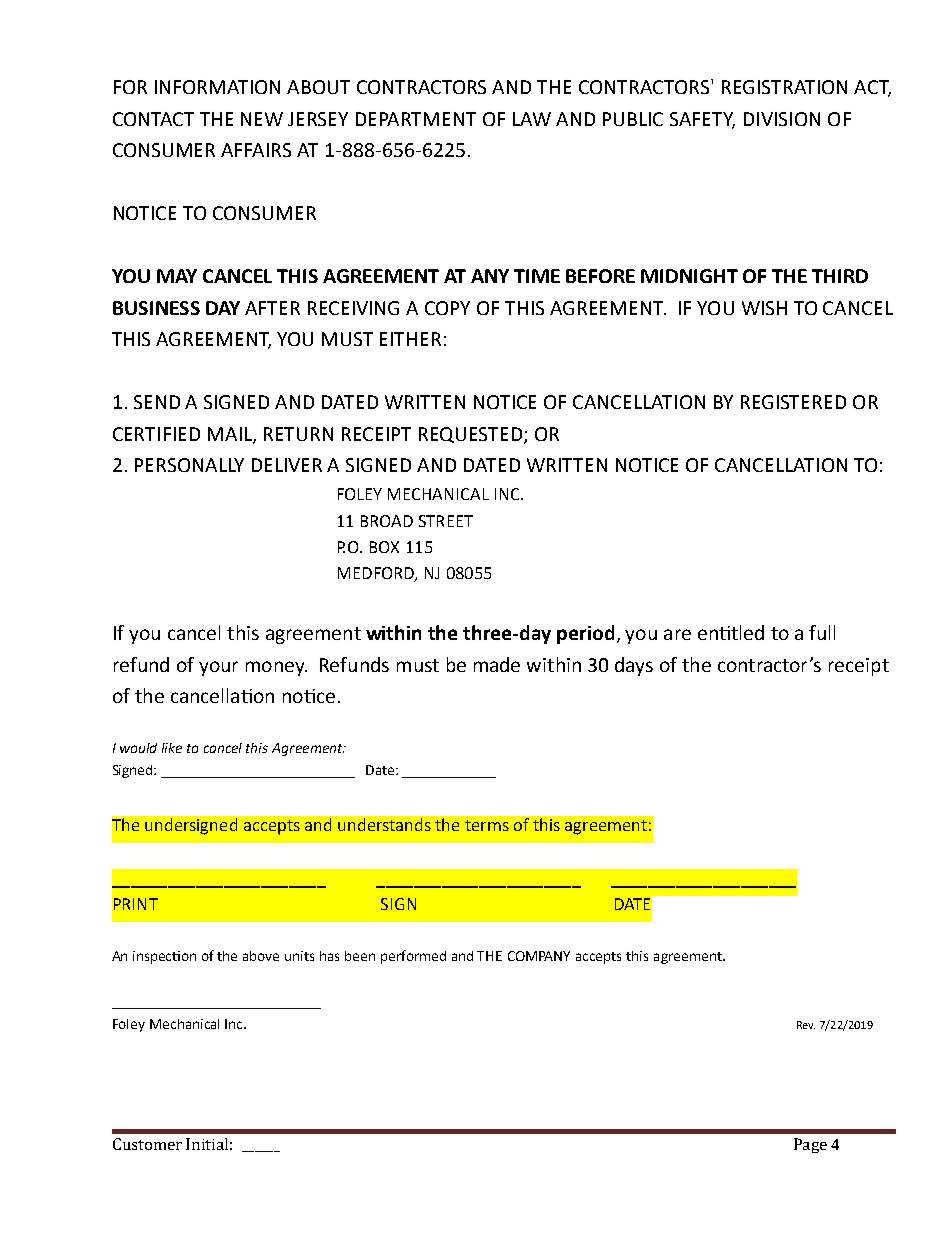 Image resolution: width=952 pixels, height=1233 pixels. I want to click on Page, so click(810, 1145).
